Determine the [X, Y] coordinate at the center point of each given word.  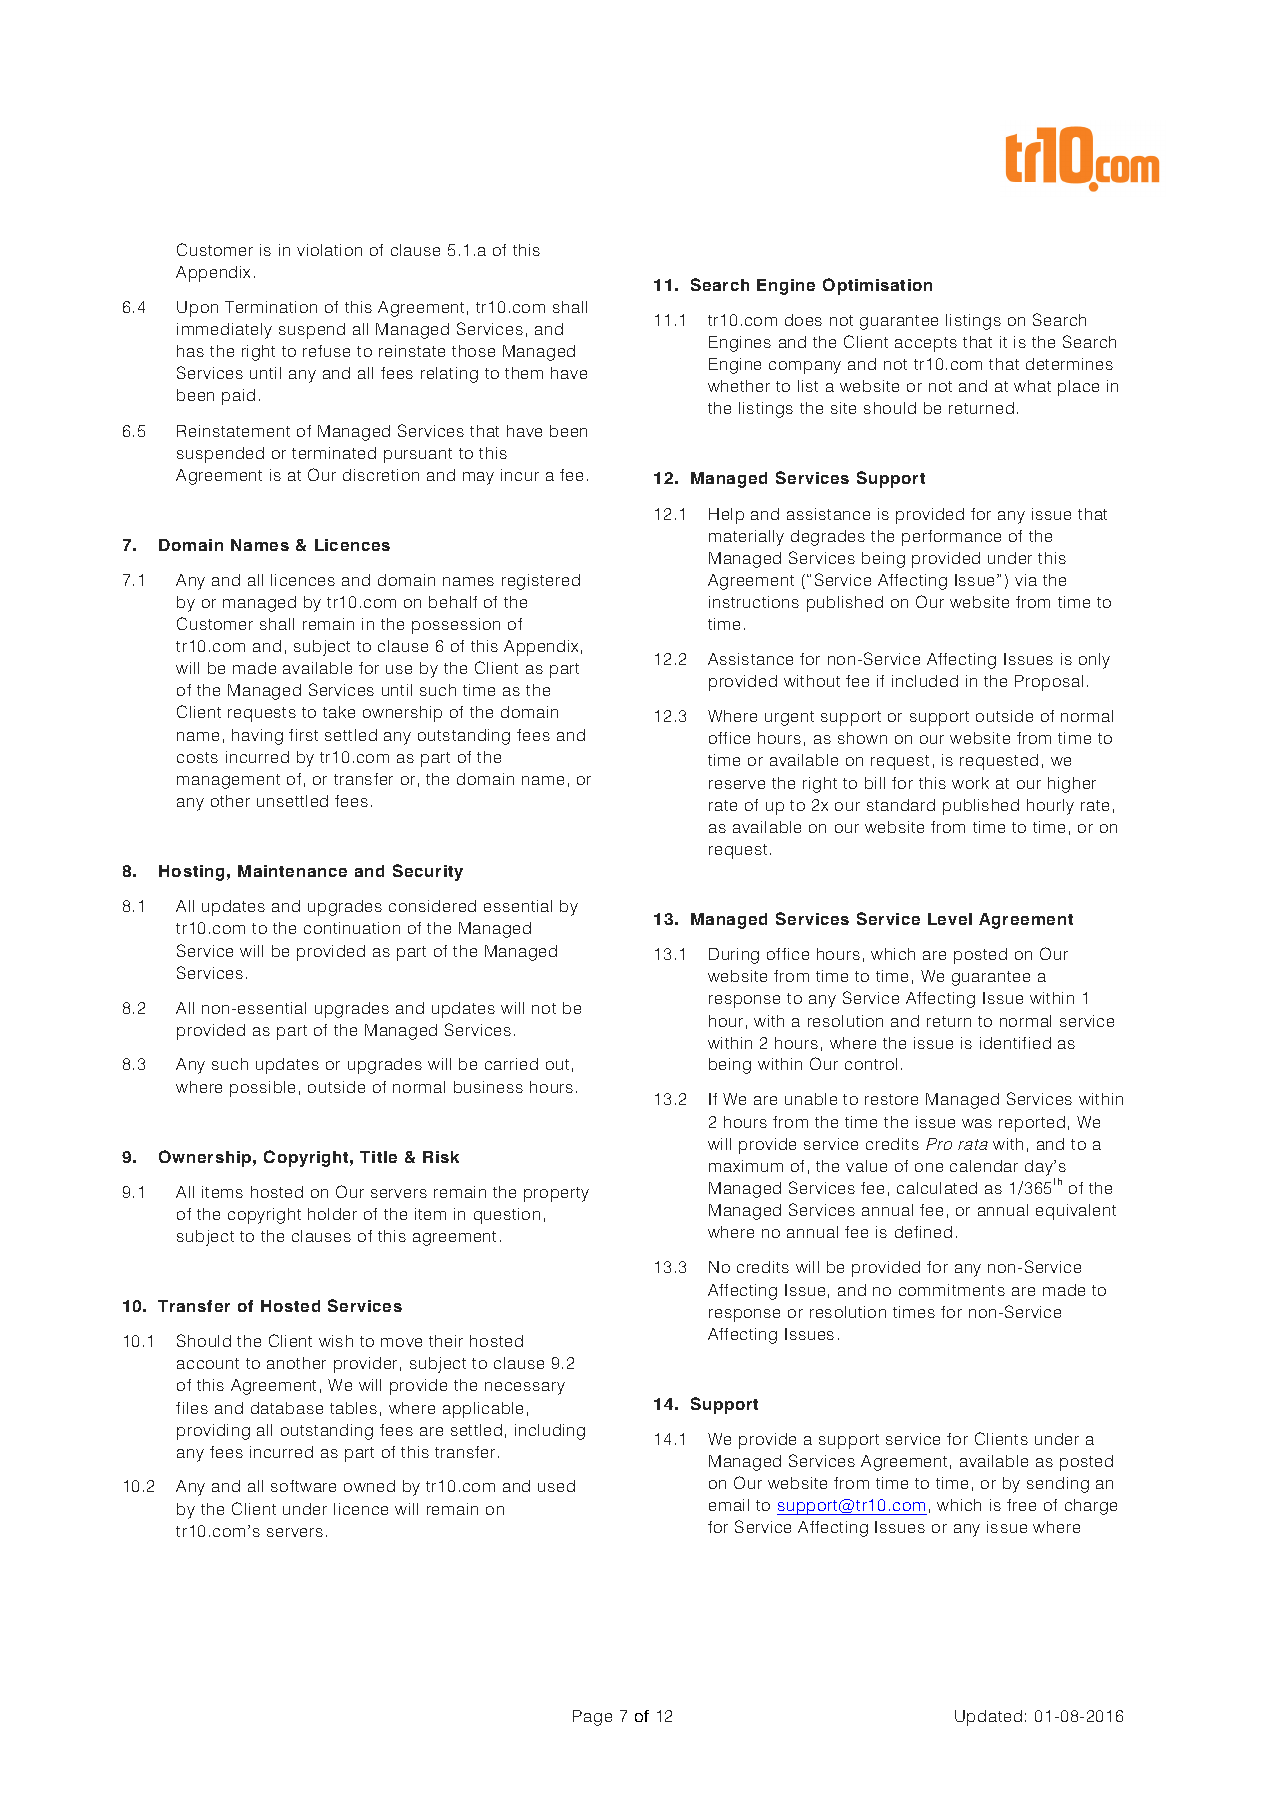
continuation [352, 928]
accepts [926, 344]
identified [1015, 1043]
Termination [271, 307]
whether [739, 386]
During [734, 956]
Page [592, 1718]
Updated [988, 1718]
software [303, 1486]
